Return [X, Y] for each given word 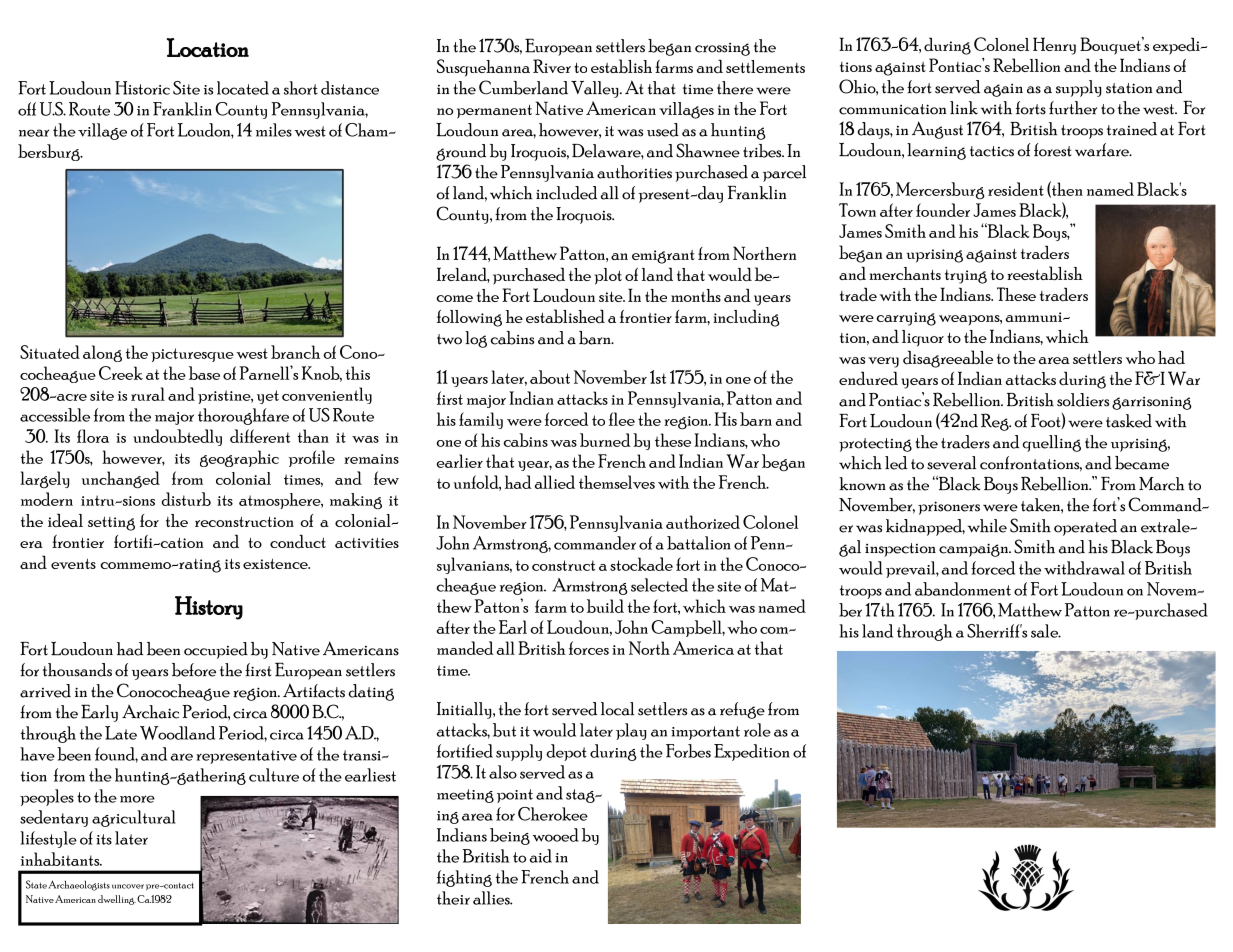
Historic [142, 88]
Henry [1054, 46]
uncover [128, 886]
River [552, 66]
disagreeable [948, 359]
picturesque [192, 355]
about [550, 377]
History [209, 608]
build [605, 606]
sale [1046, 631]
